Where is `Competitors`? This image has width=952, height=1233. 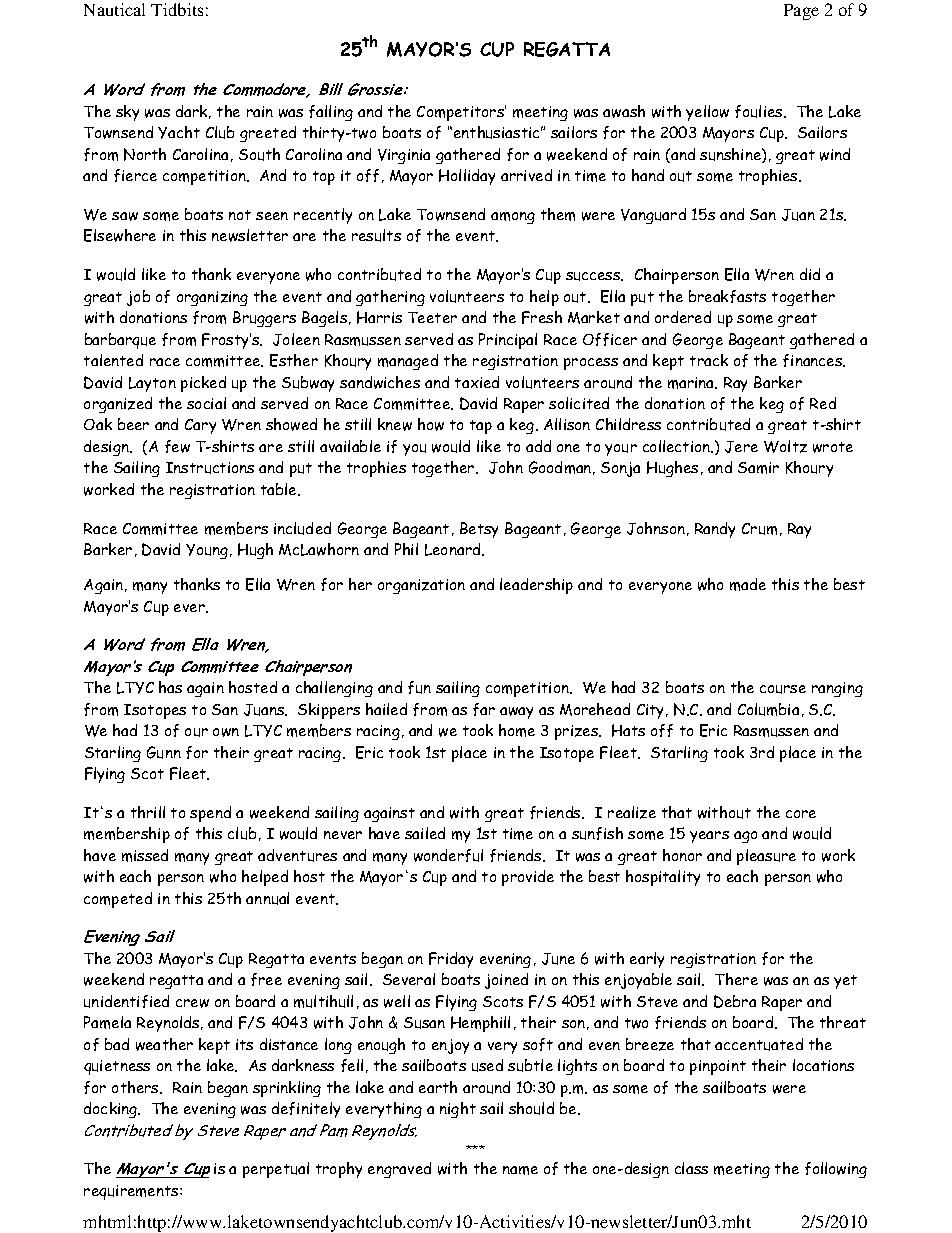
Competitors is located at coordinates (461, 113).
